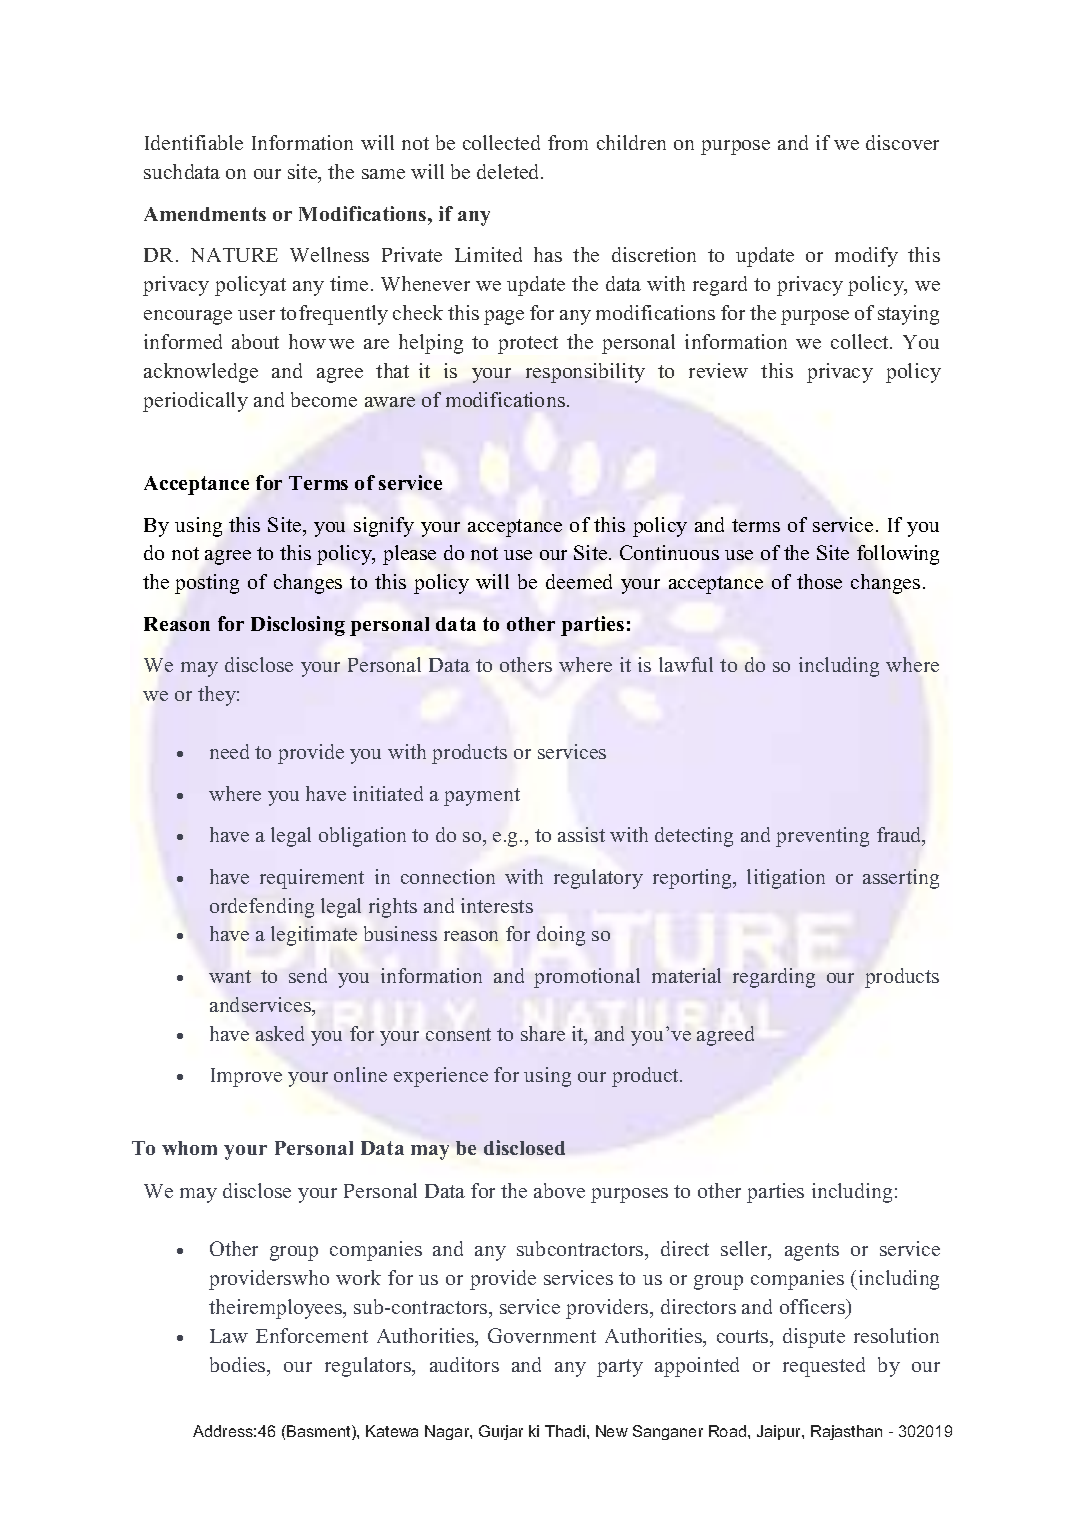 This image has height=1533, width=1084. Describe the element at coordinates (239, 1364) in the image. I see `bodies` at that location.
